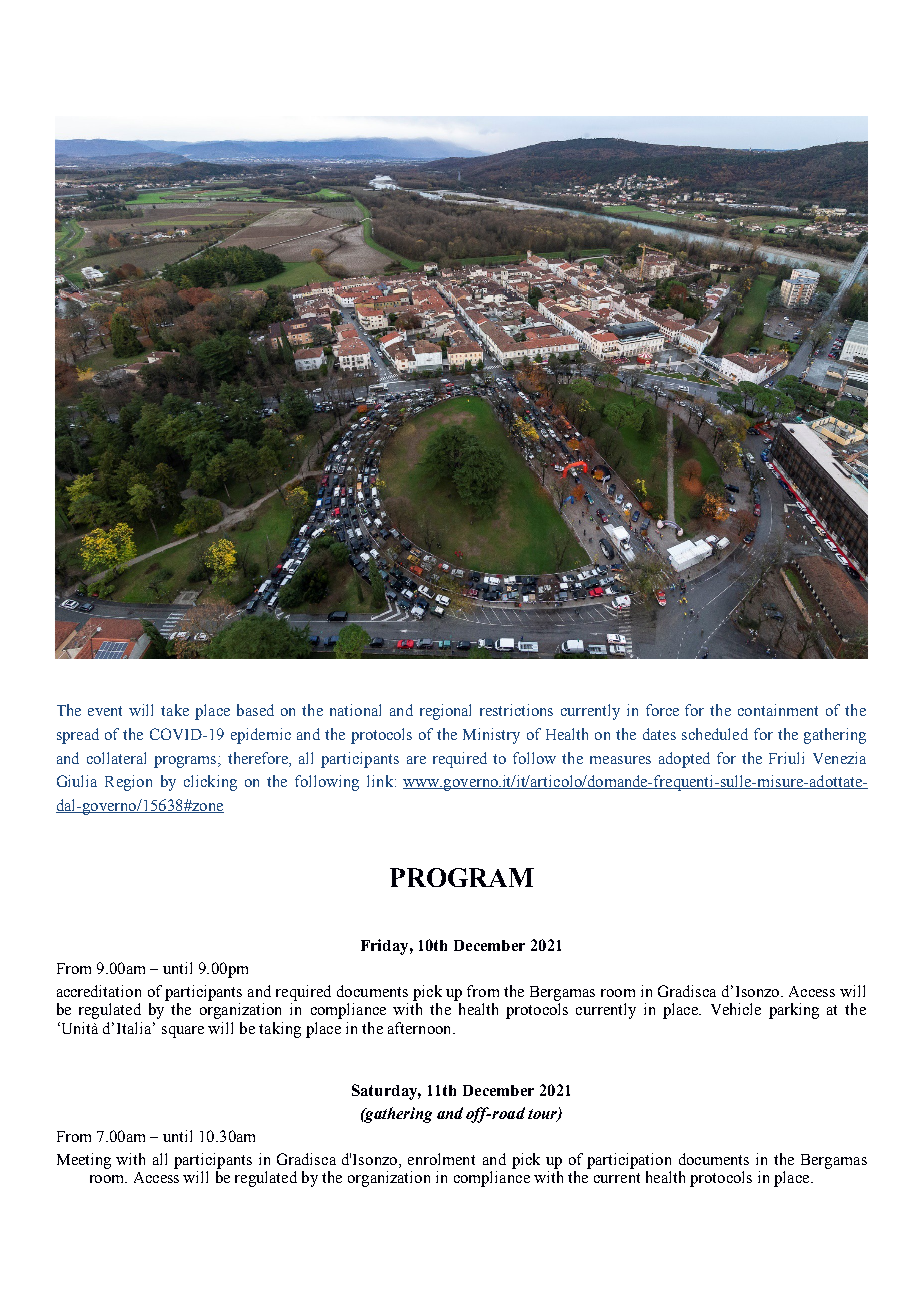 This image has height=1289, width=924. I want to click on afternoon, so click(421, 1028).
